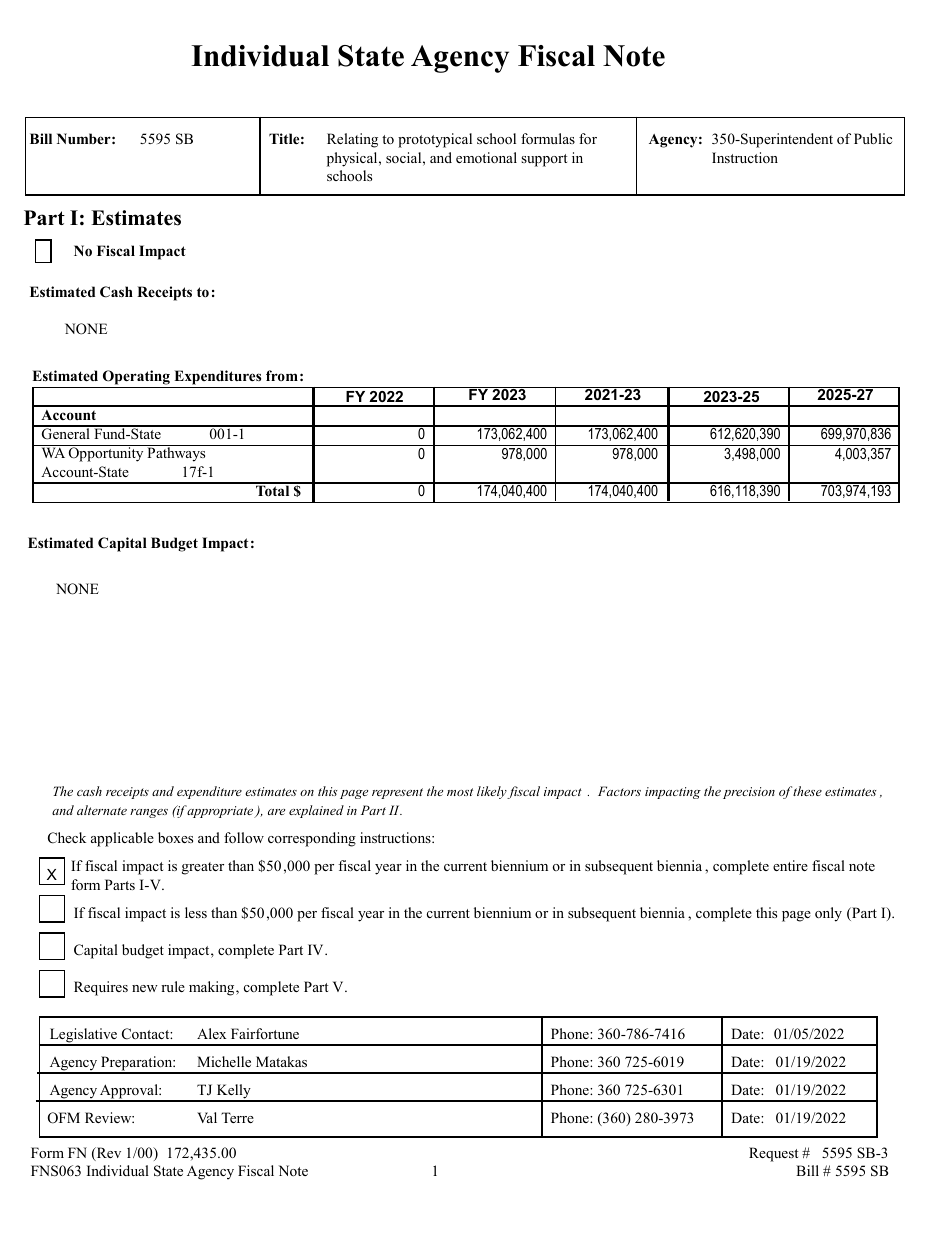 The image size is (952, 1233). I want to click on Public, so click(873, 138).
